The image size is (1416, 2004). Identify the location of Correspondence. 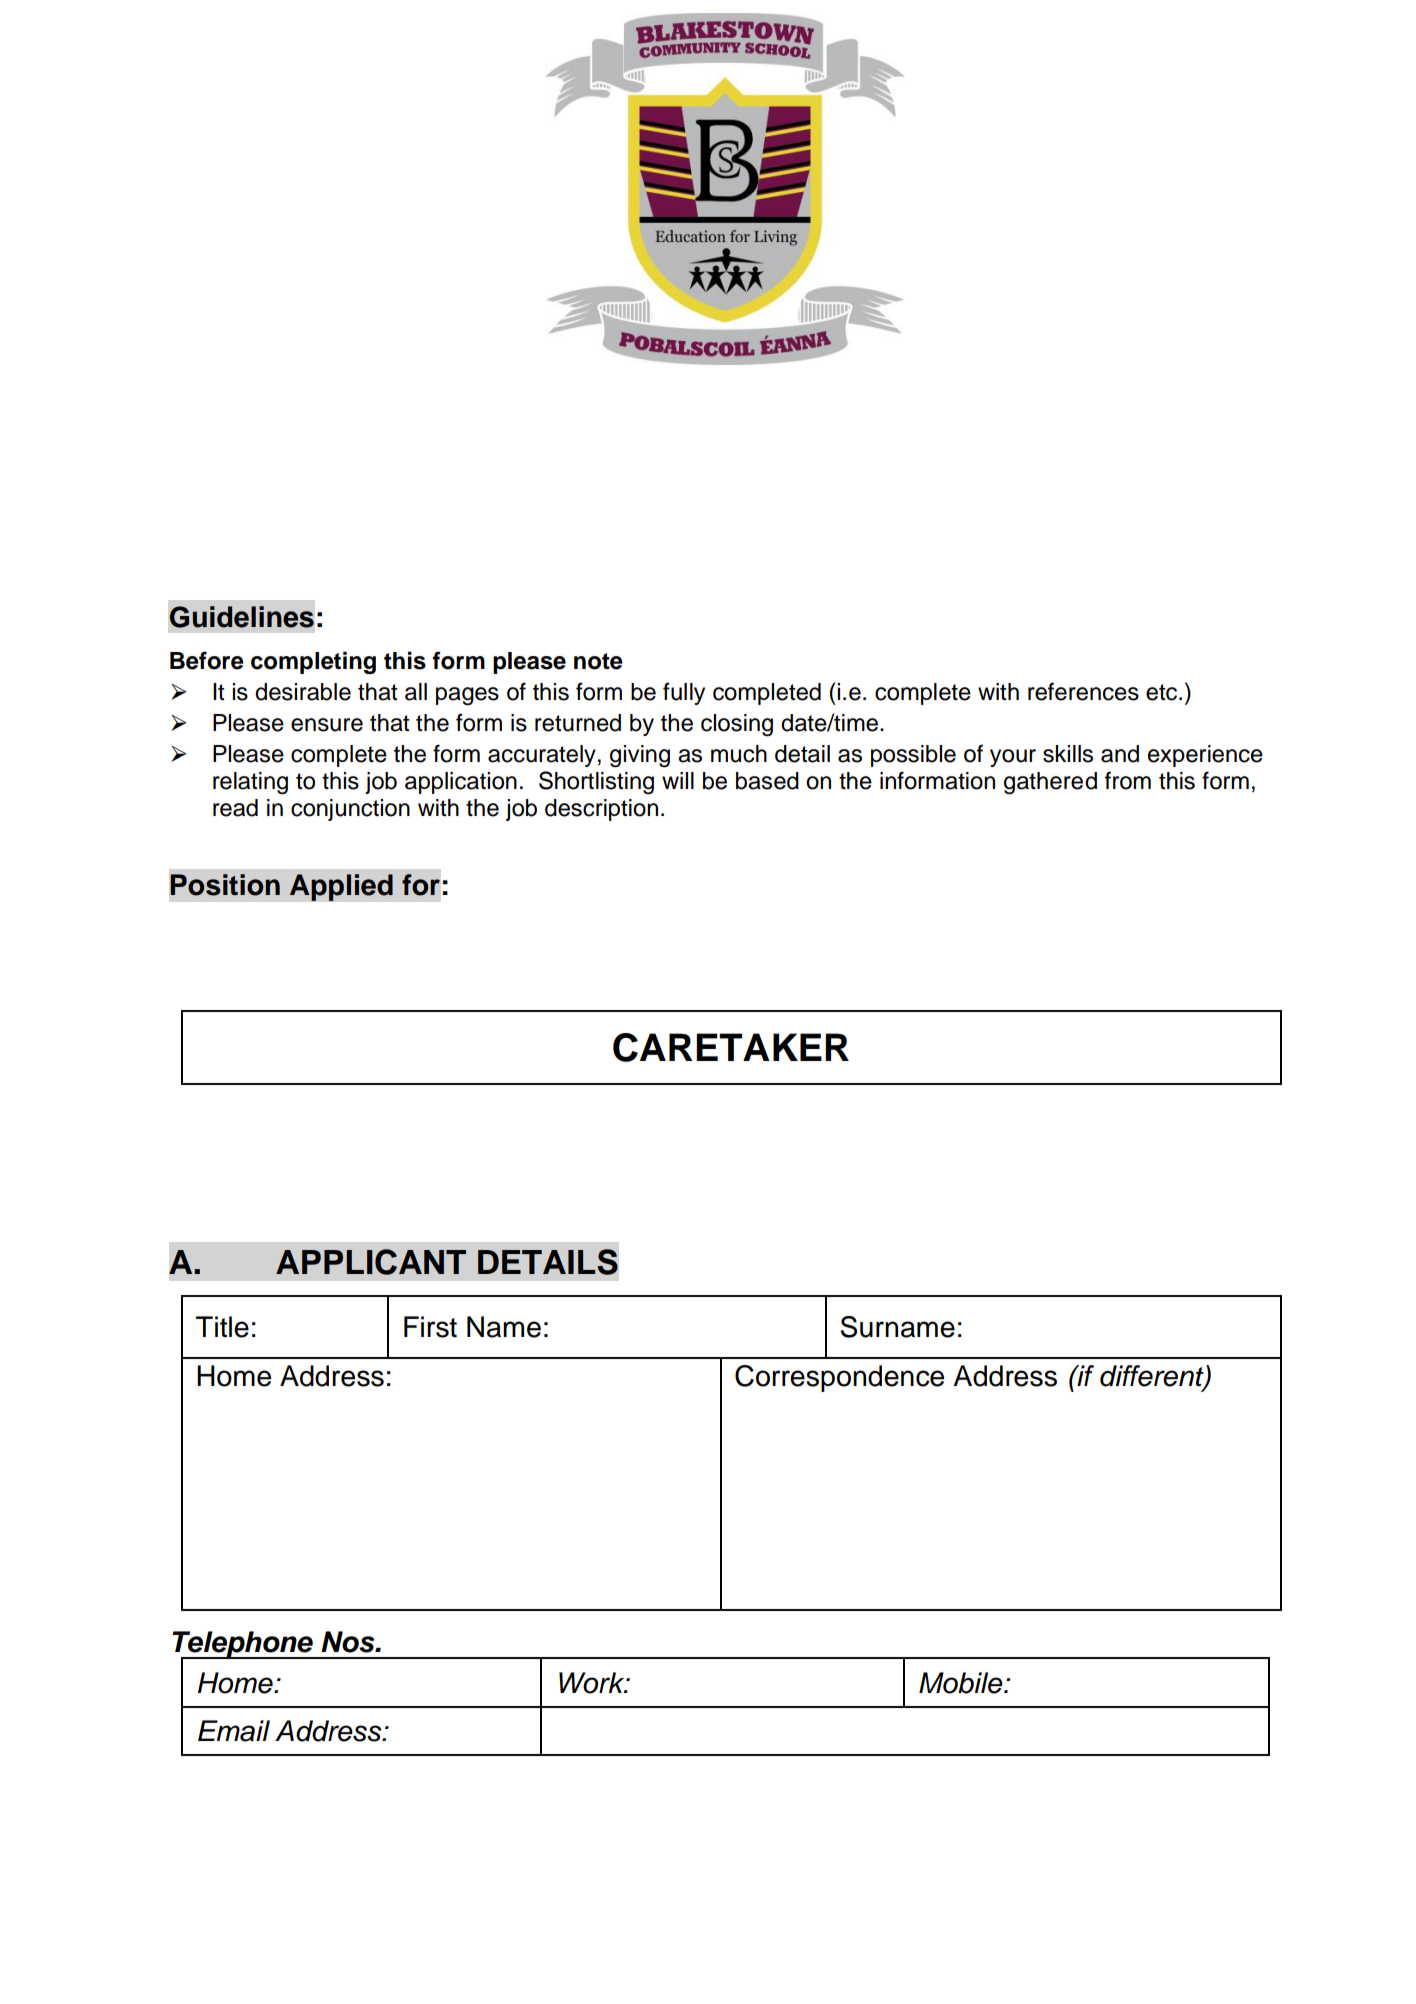
(839, 1378).
